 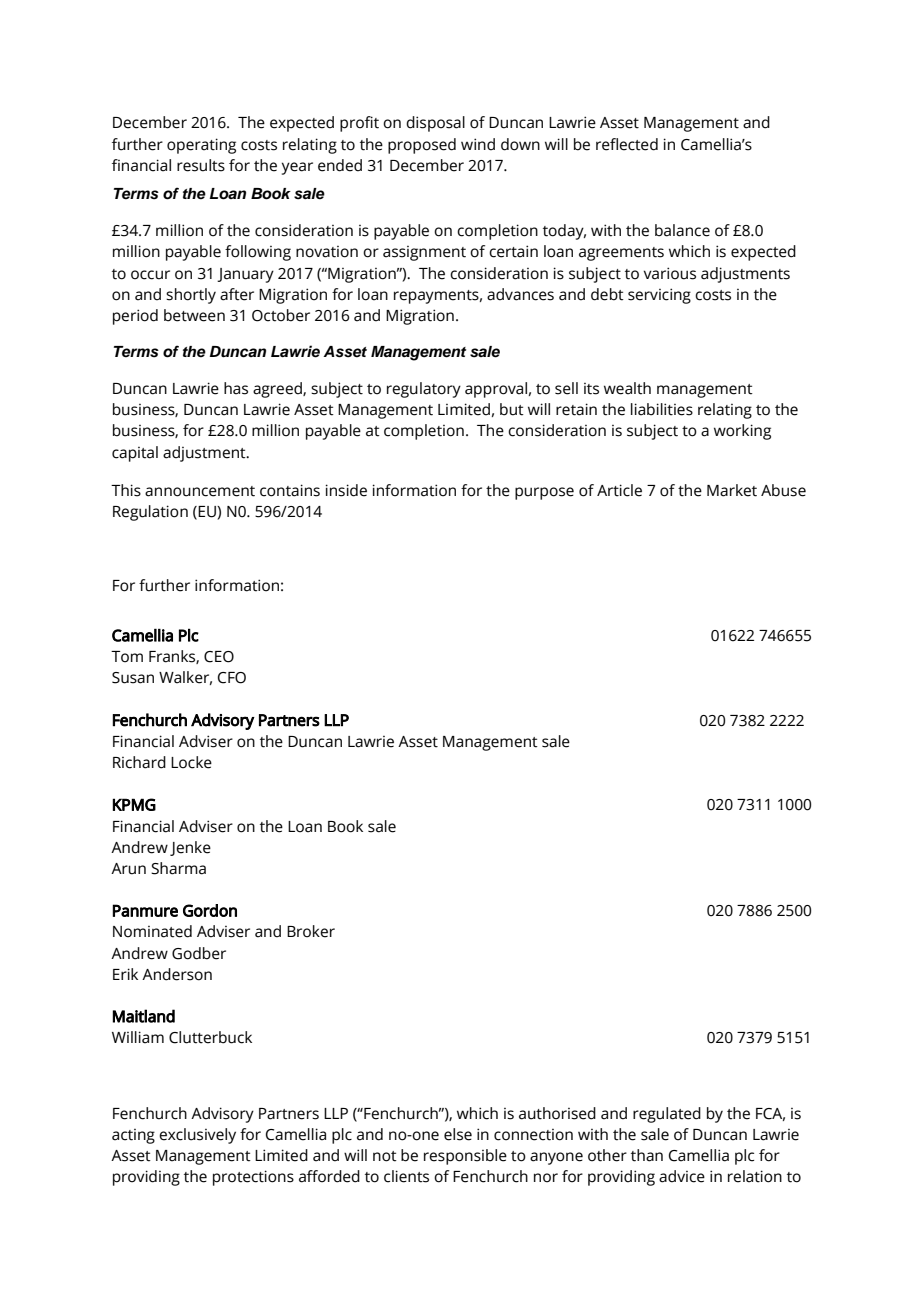 What do you see at coordinates (478, 144) in the image?
I see `wind` at bounding box center [478, 144].
